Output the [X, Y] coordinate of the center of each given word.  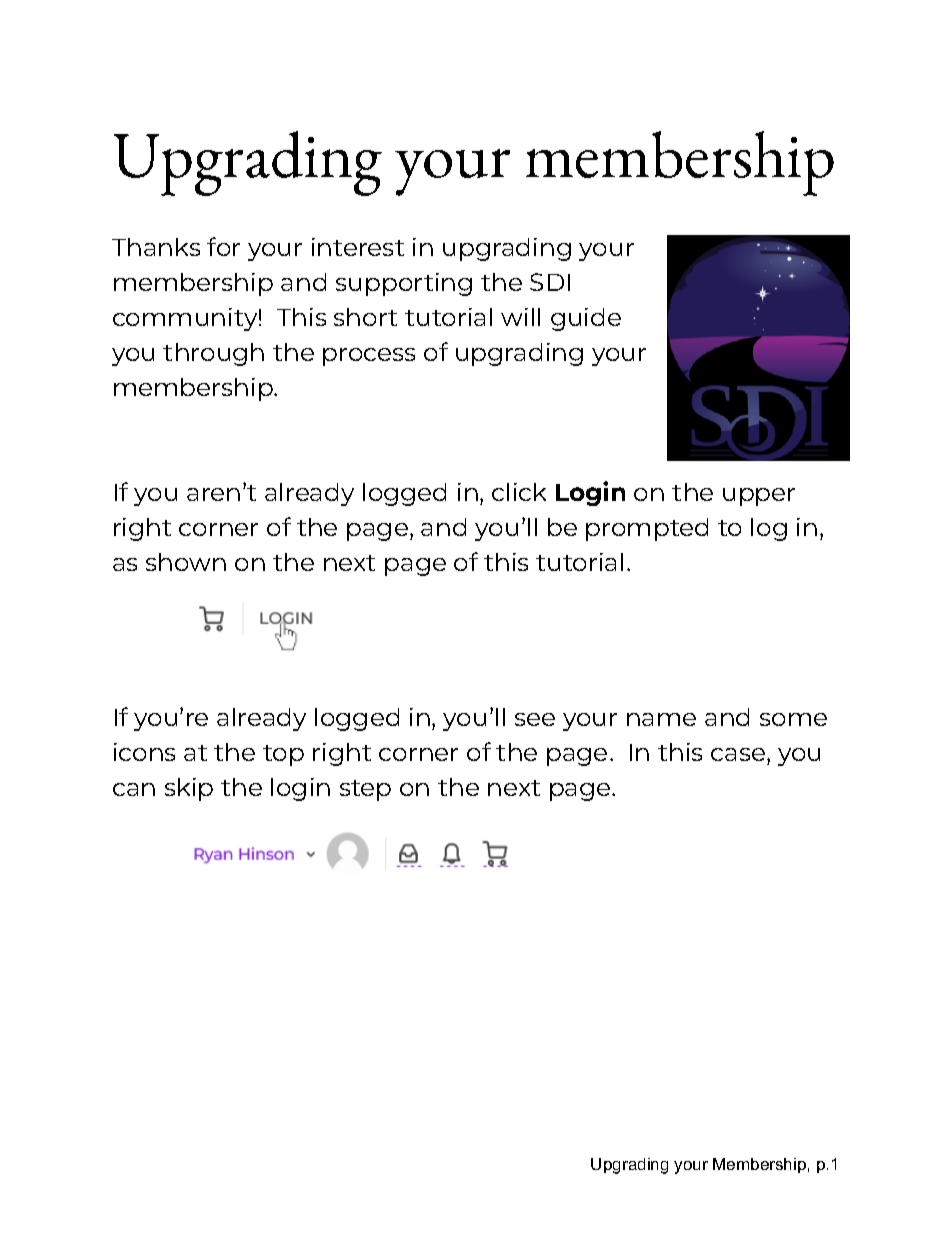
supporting [404, 284]
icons [144, 752]
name [661, 719]
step [365, 790]
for [223, 246]
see [535, 719]
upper [759, 497]
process [369, 357]
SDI [550, 282]
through [213, 354]
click [519, 492]
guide [586, 319]
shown [186, 562]
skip [189, 789]
